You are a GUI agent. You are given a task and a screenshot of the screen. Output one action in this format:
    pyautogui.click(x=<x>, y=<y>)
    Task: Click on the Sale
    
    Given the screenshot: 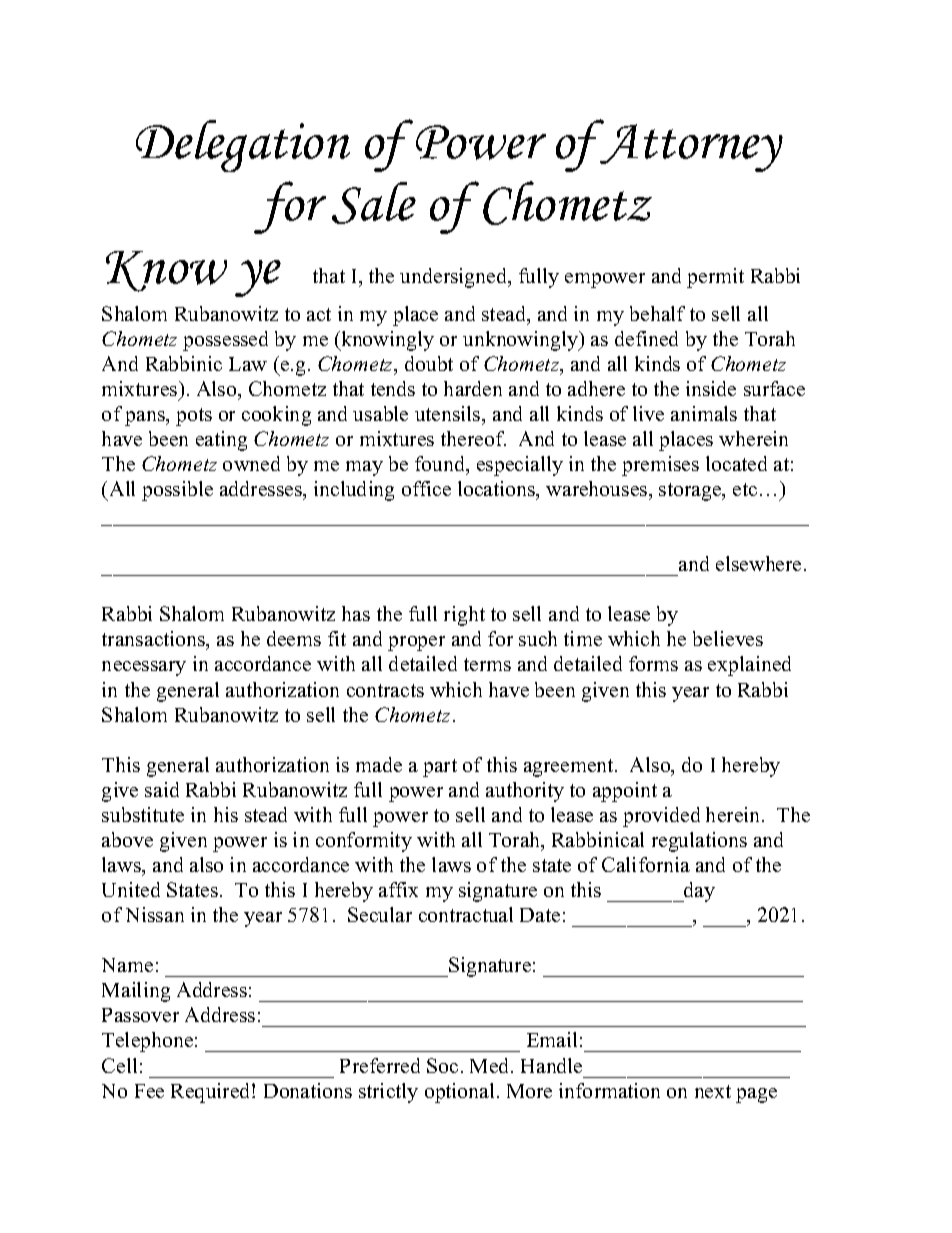 What is the action you would take?
    pyautogui.click(x=374, y=203)
